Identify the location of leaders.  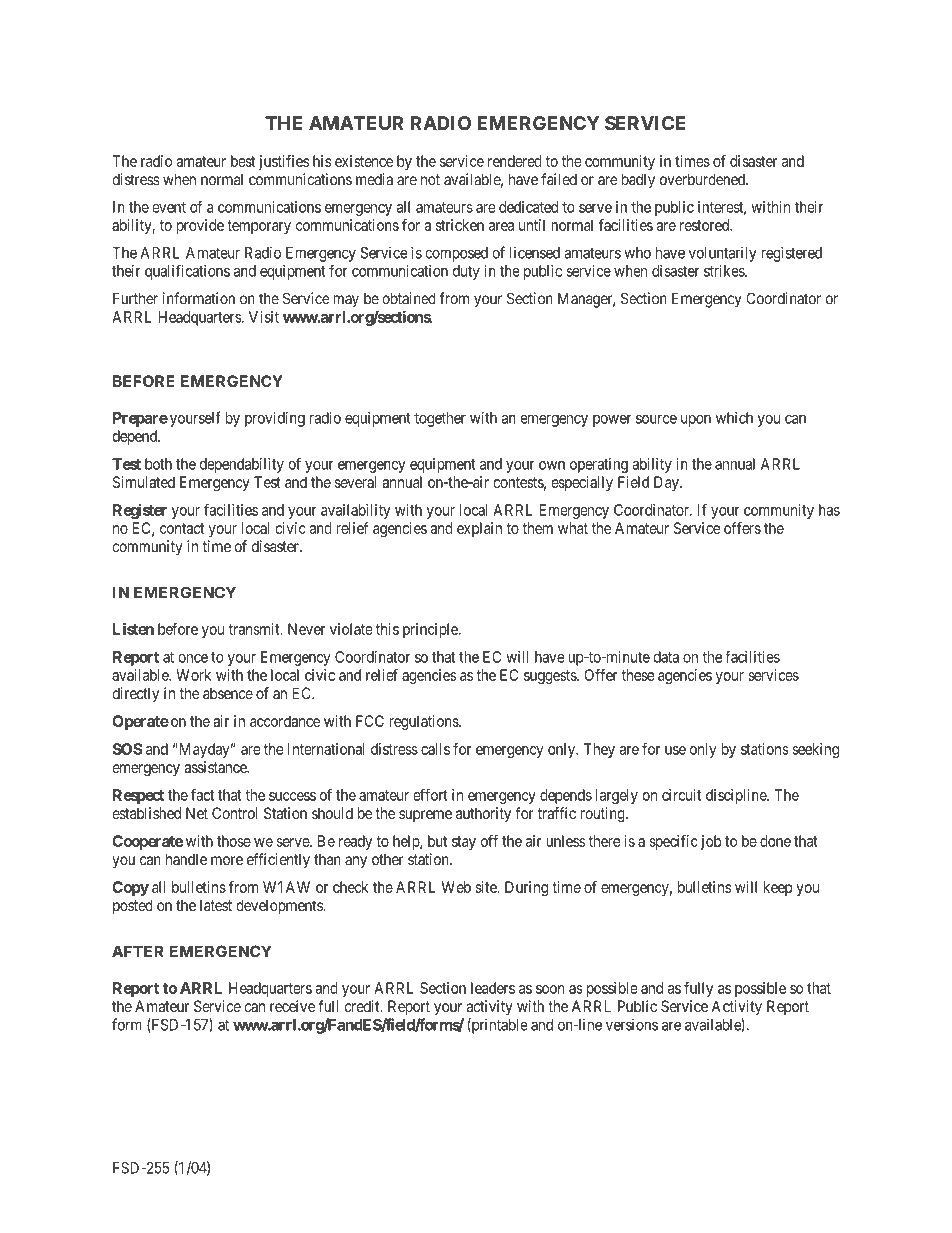
(493, 988).
